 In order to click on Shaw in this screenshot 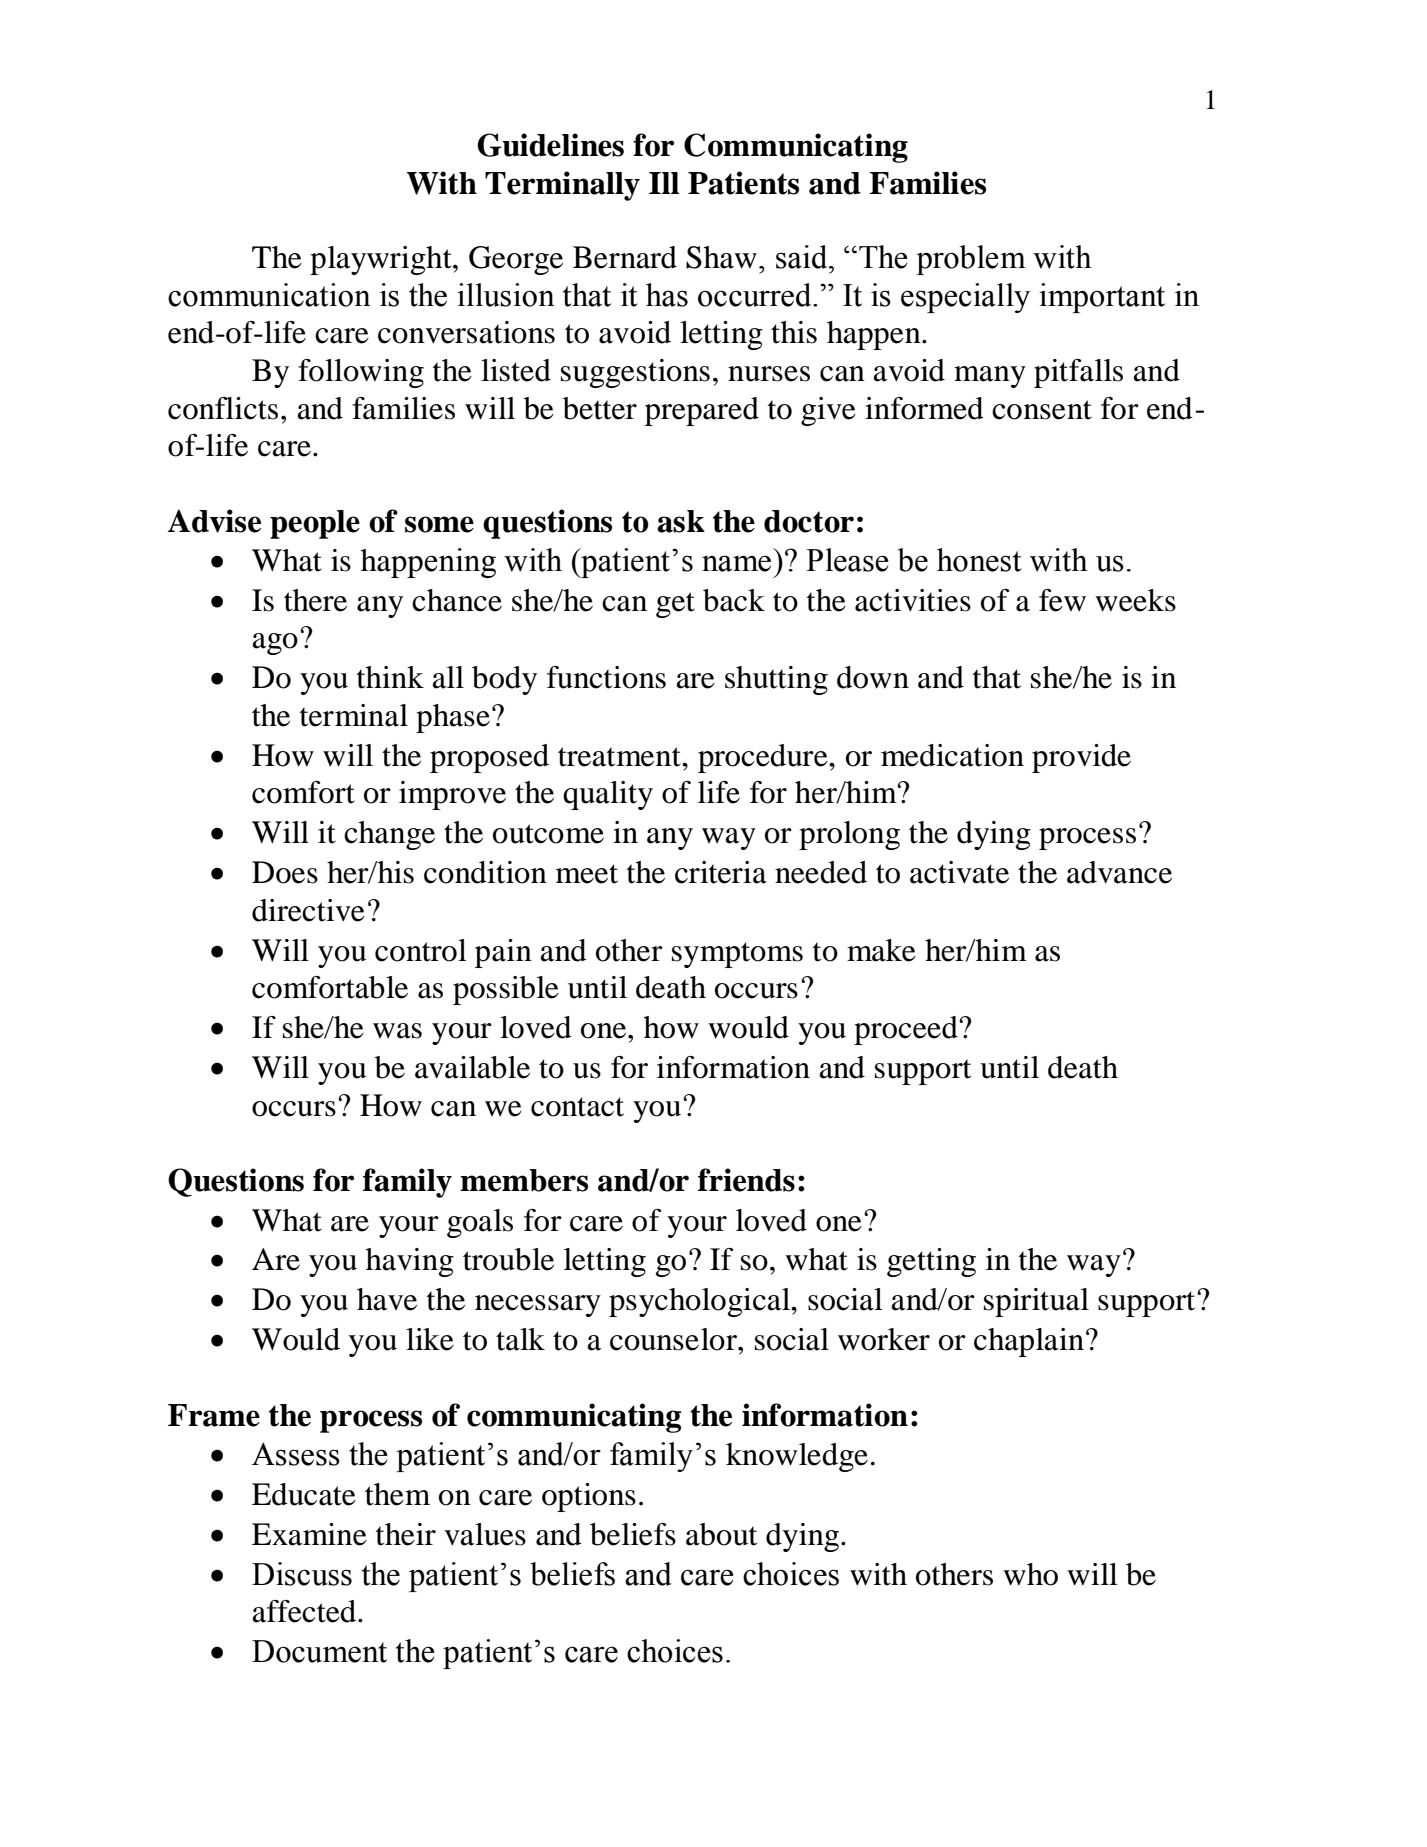, I will do `click(721, 257)`.
